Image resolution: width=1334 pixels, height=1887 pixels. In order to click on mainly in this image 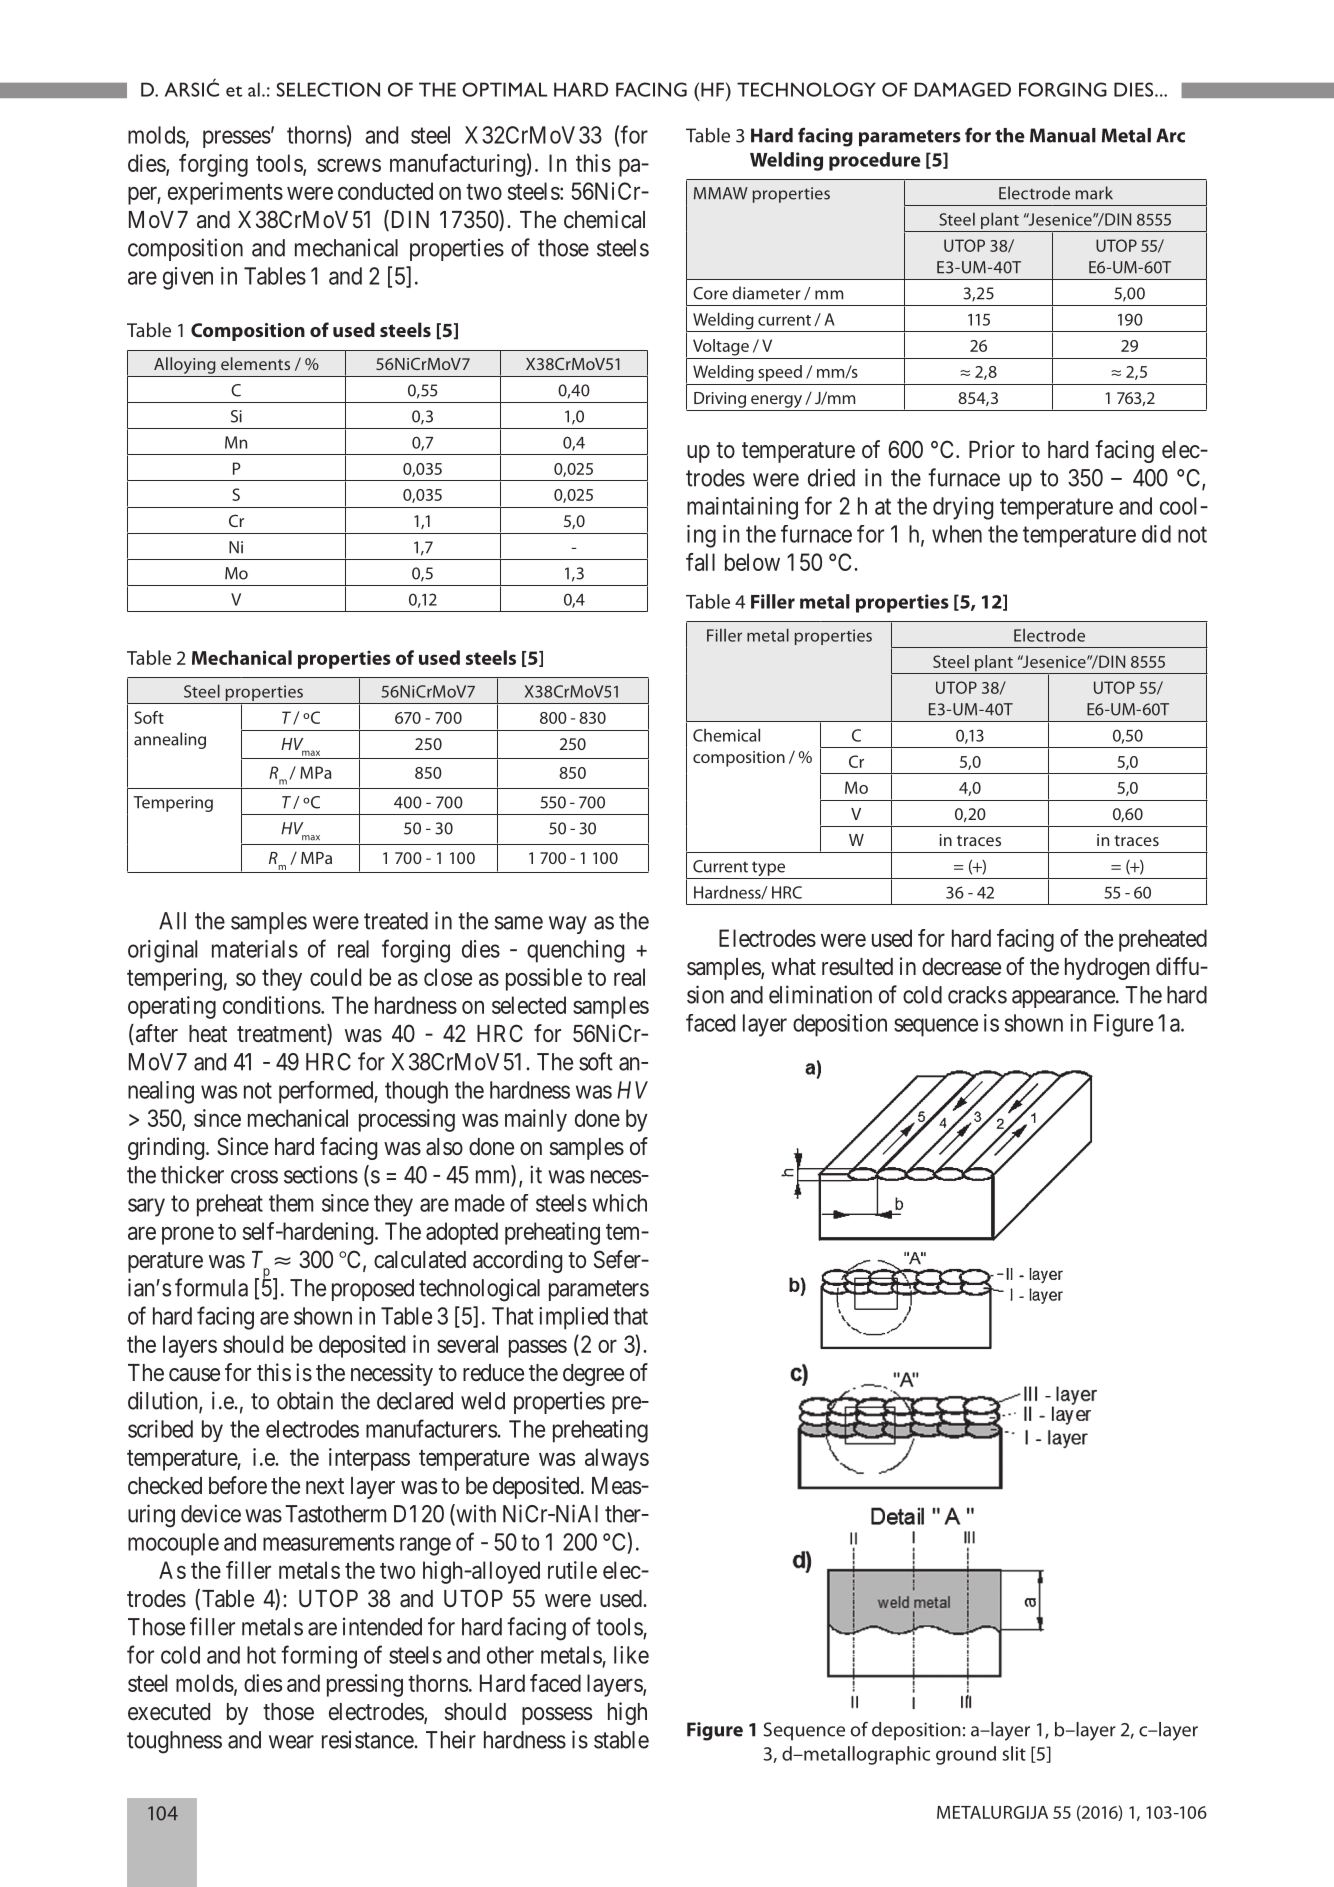, I will do `click(536, 1120)`.
